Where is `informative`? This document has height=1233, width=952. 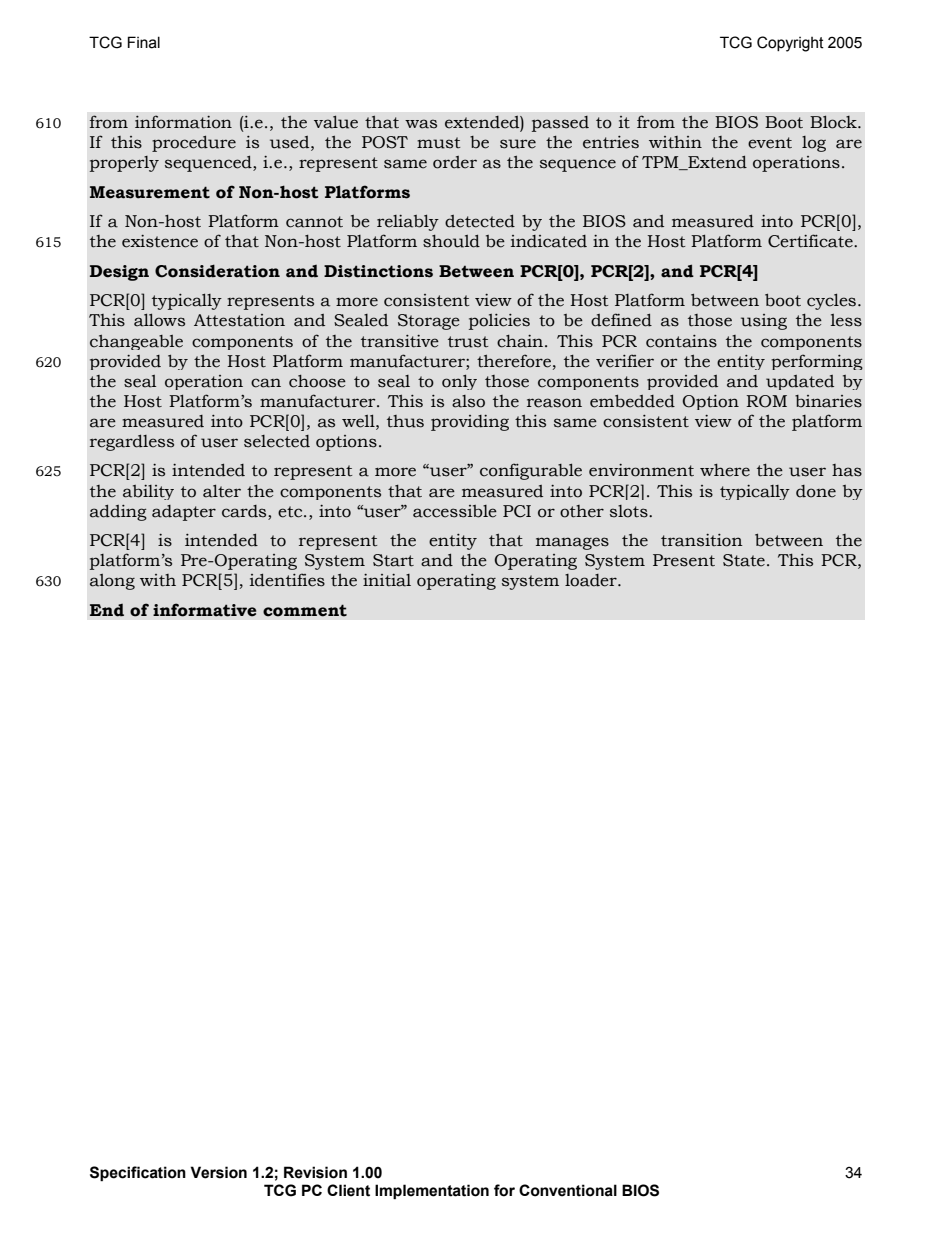
informative is located at coordinates (204, 610).
